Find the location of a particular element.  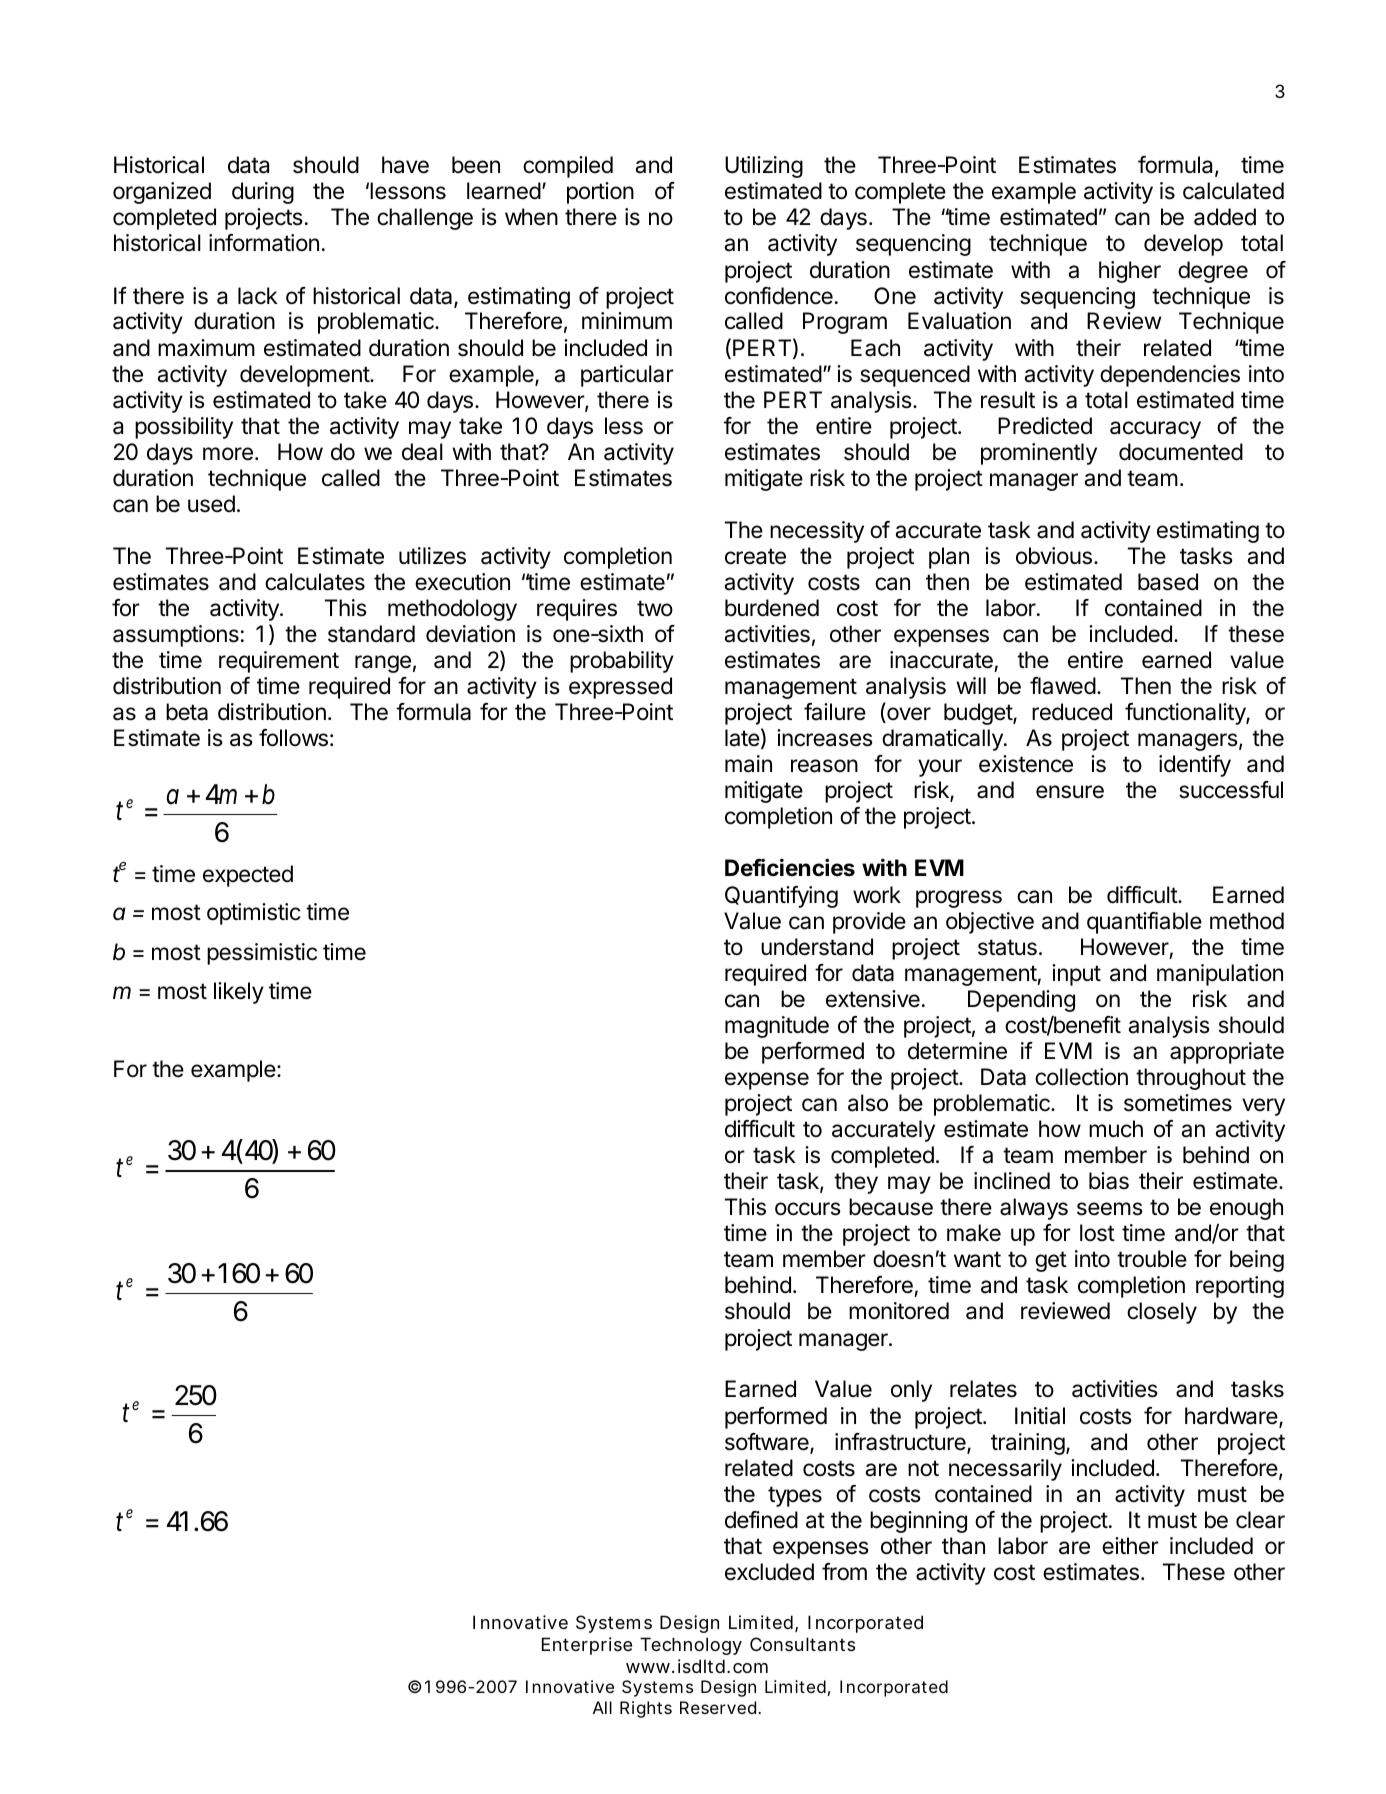

quantifiable is located at coordinates (1144, 923).
